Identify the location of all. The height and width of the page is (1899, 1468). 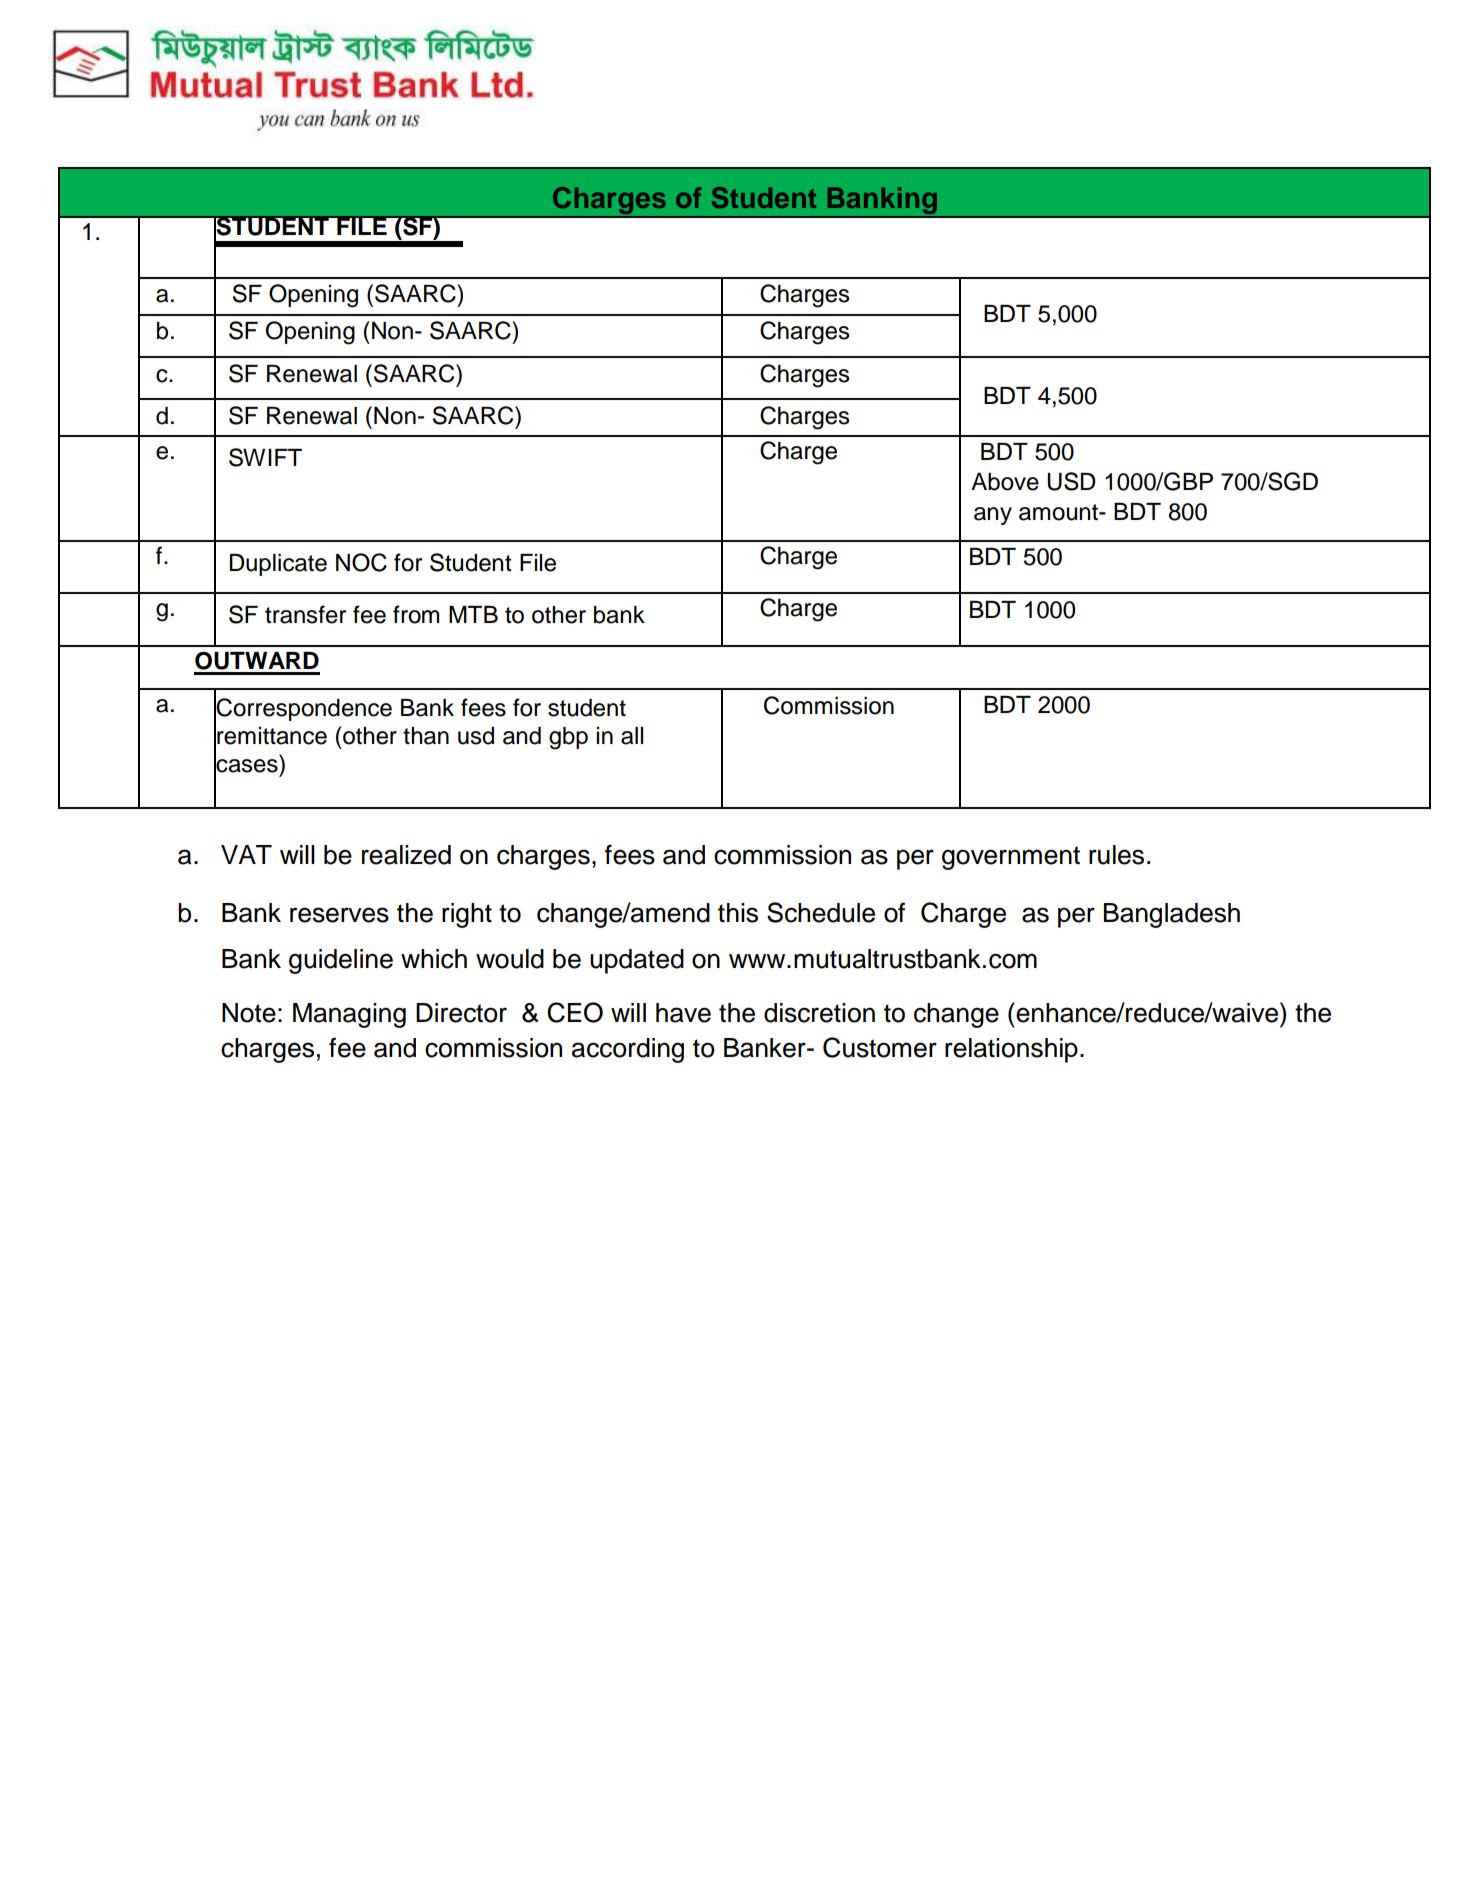
(632, 736).
